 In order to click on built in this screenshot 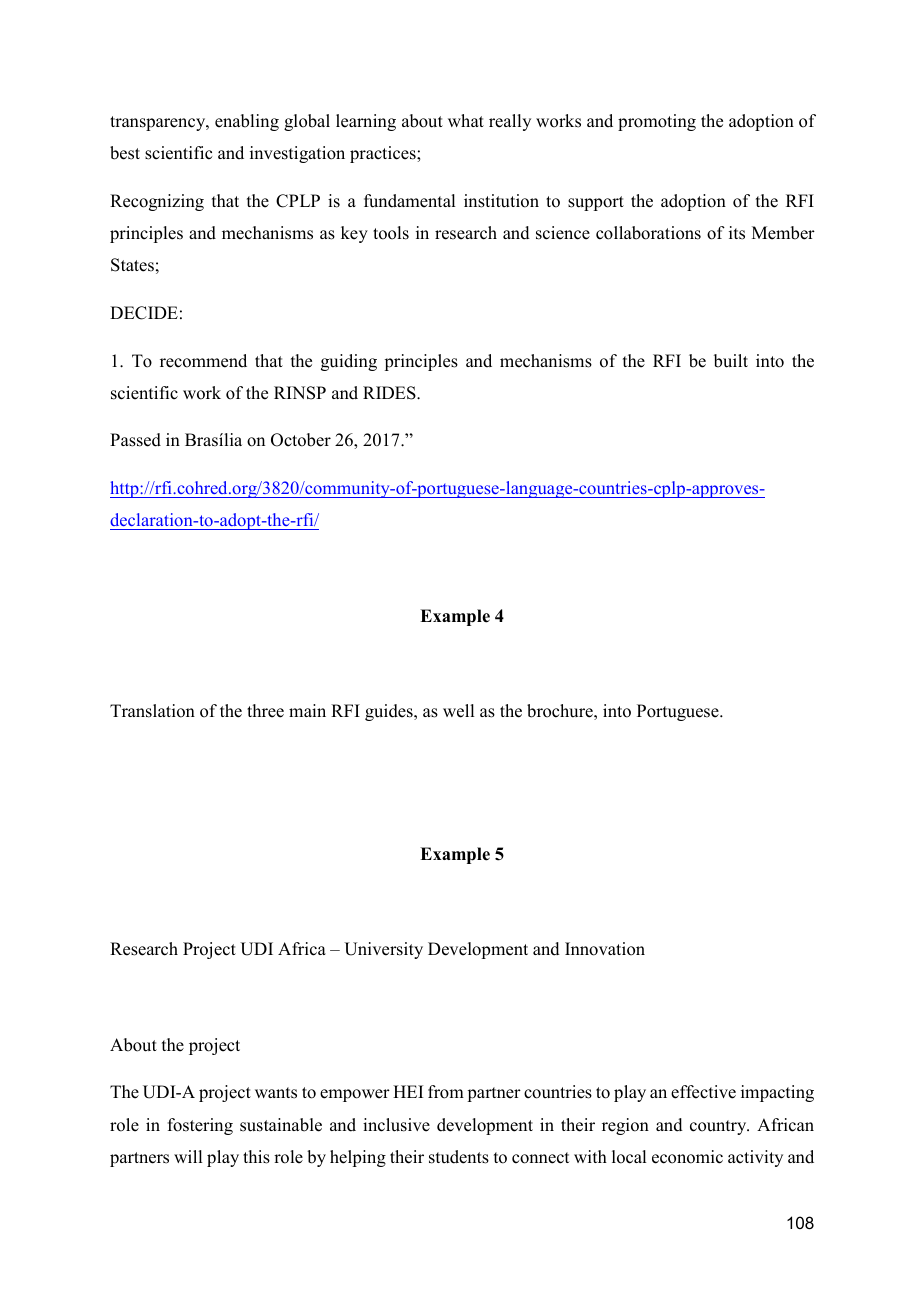, I will do `click(731, 361)`.
